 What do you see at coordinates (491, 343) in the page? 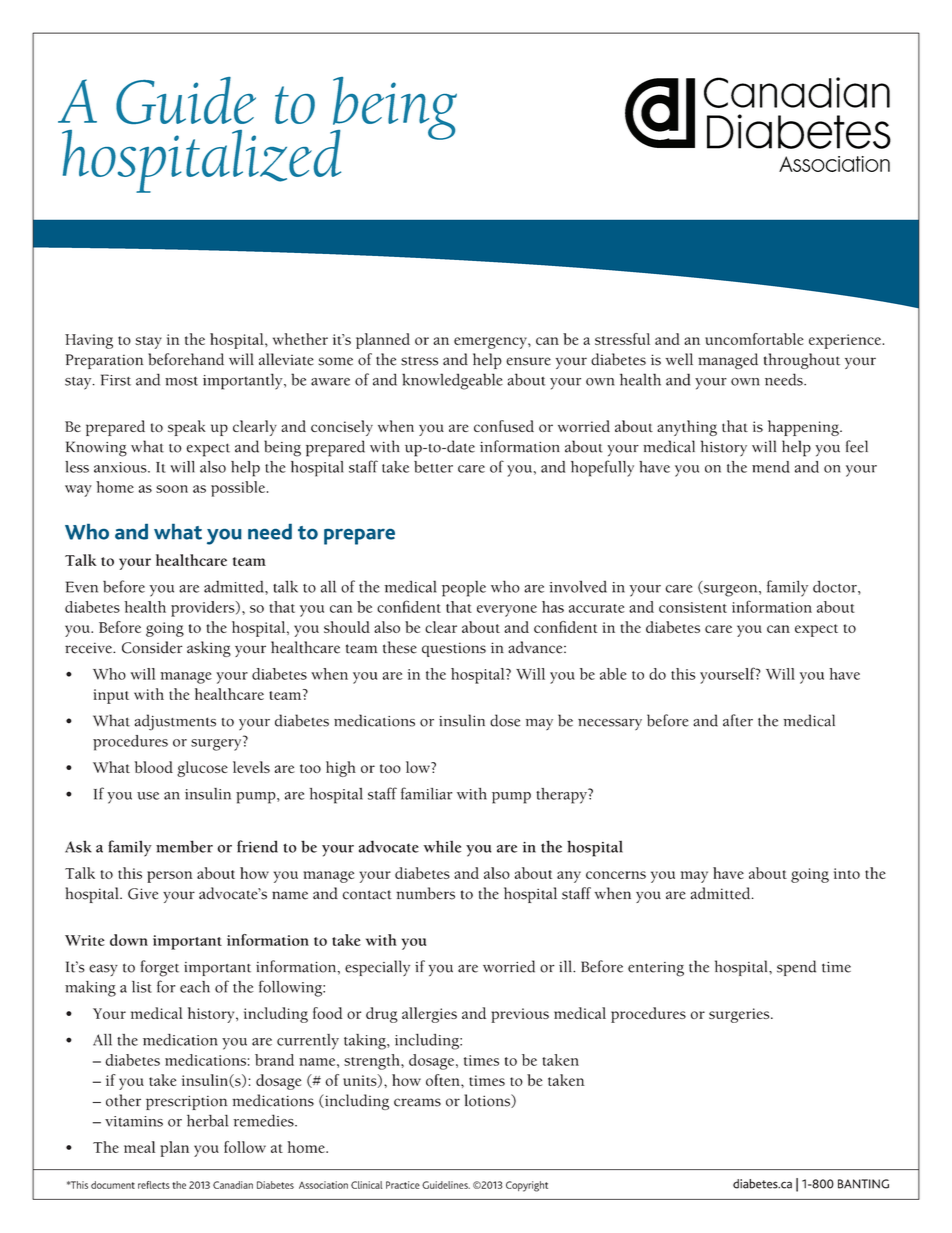
I see `emergency` at bounding box center [491, 343].
